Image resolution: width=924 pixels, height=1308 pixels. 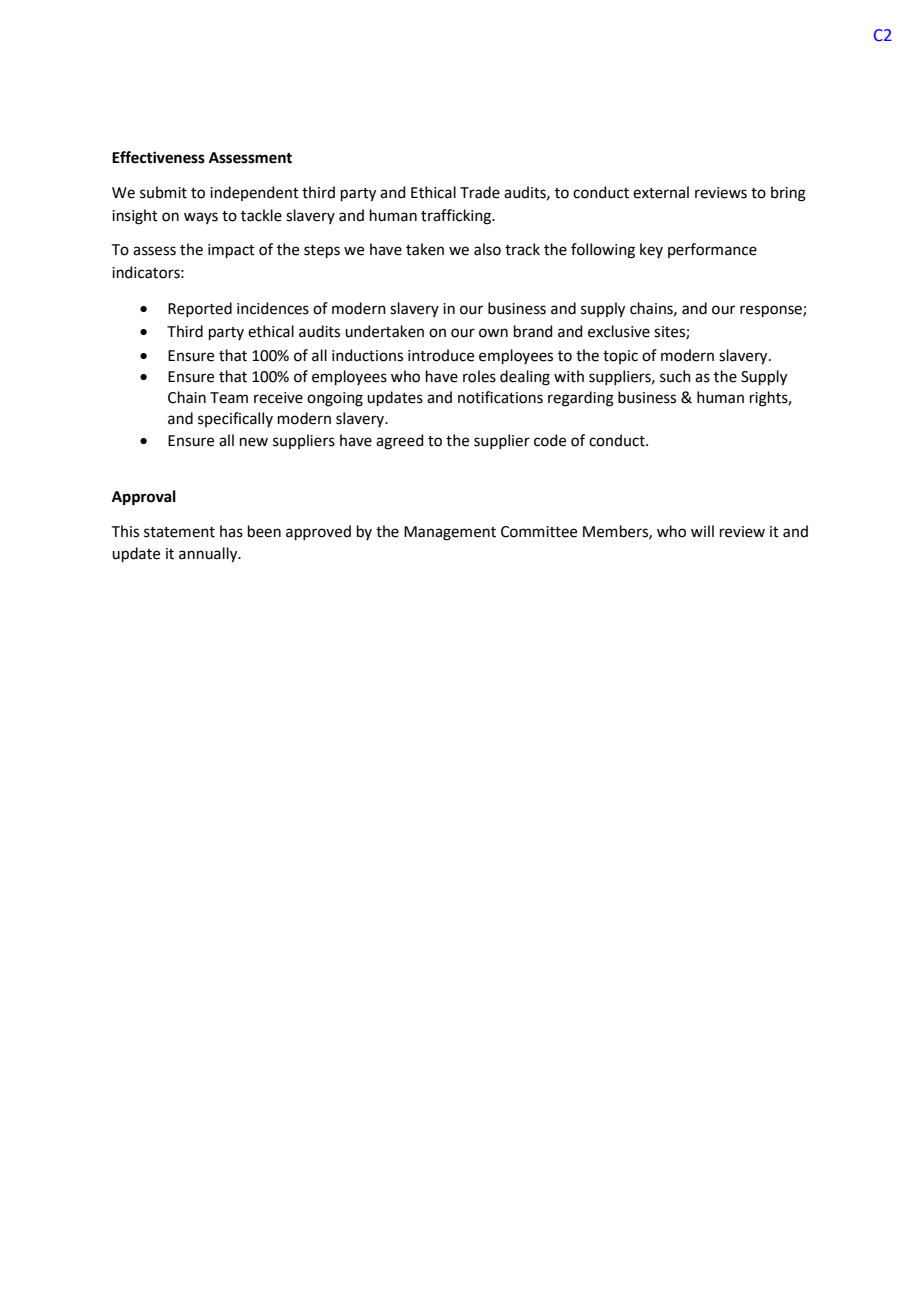 I want to click on specifically, so click(x=235, y=419).
